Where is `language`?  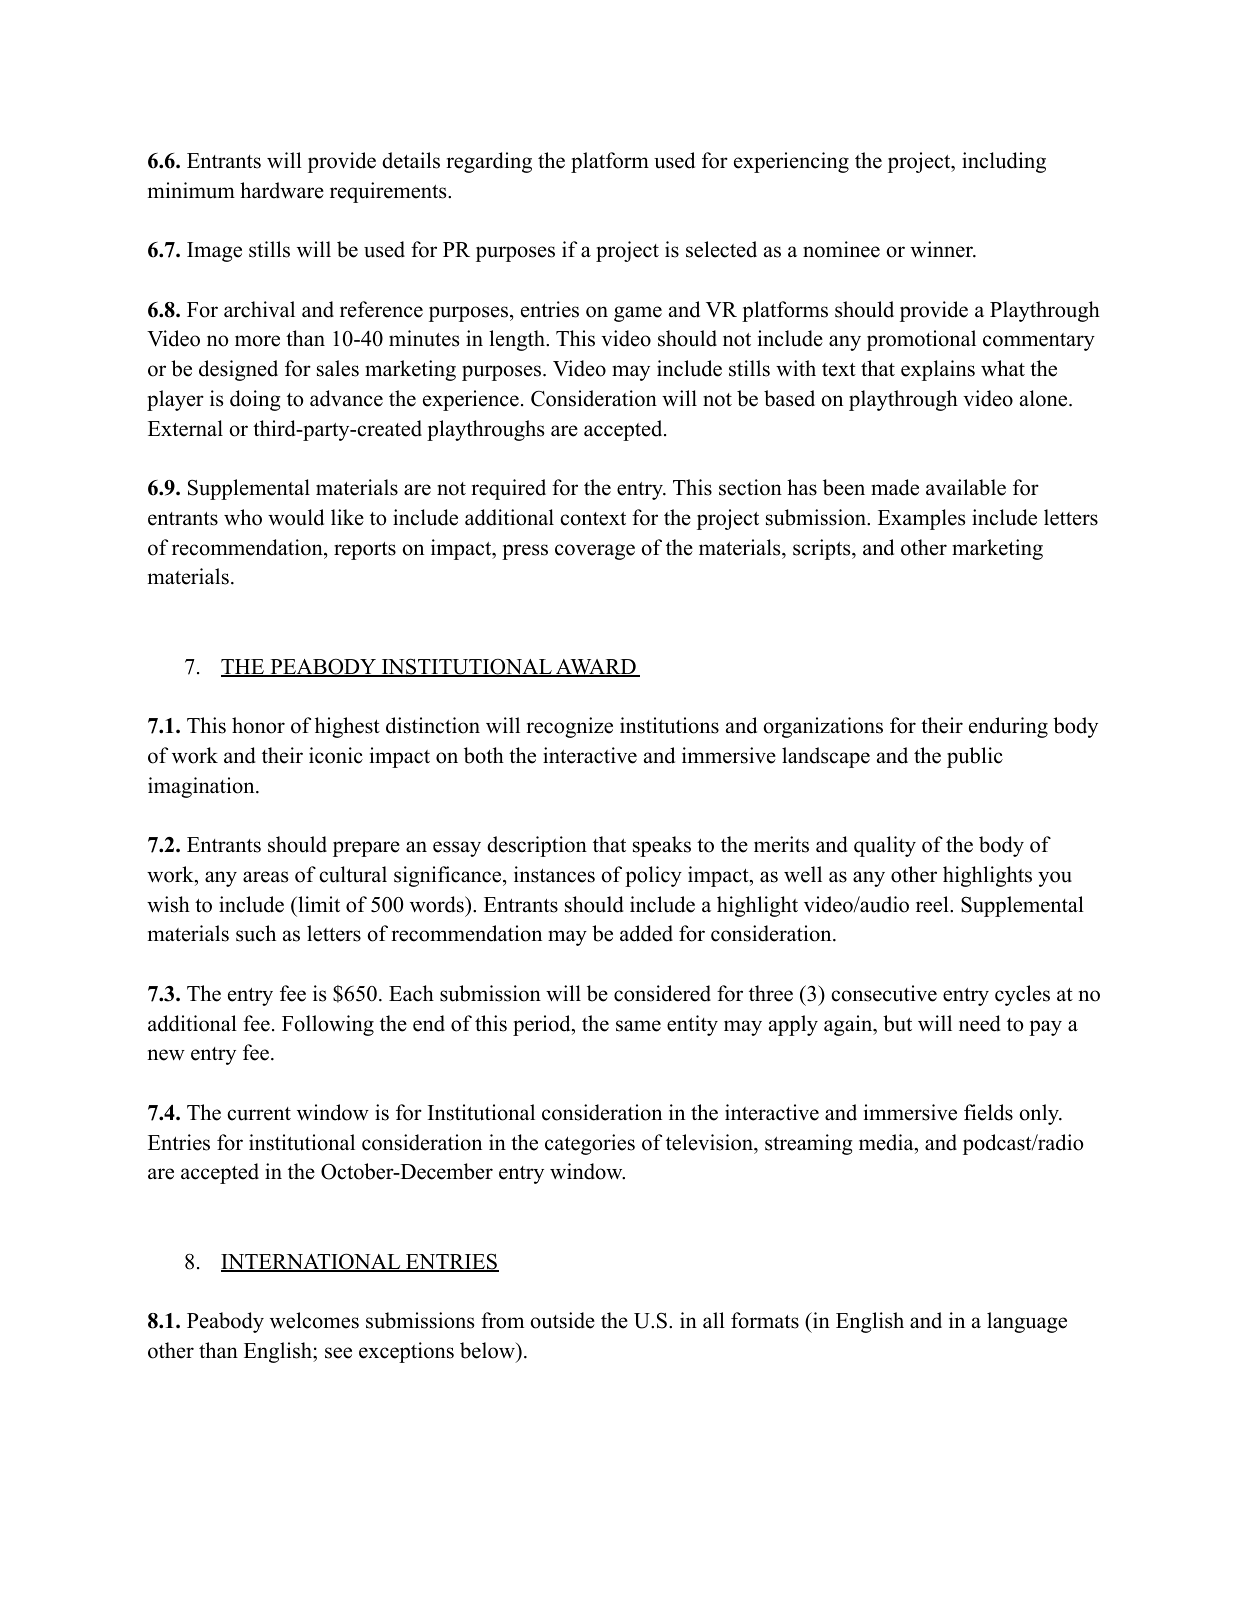 language is located at coordinates (1027, 1322).
